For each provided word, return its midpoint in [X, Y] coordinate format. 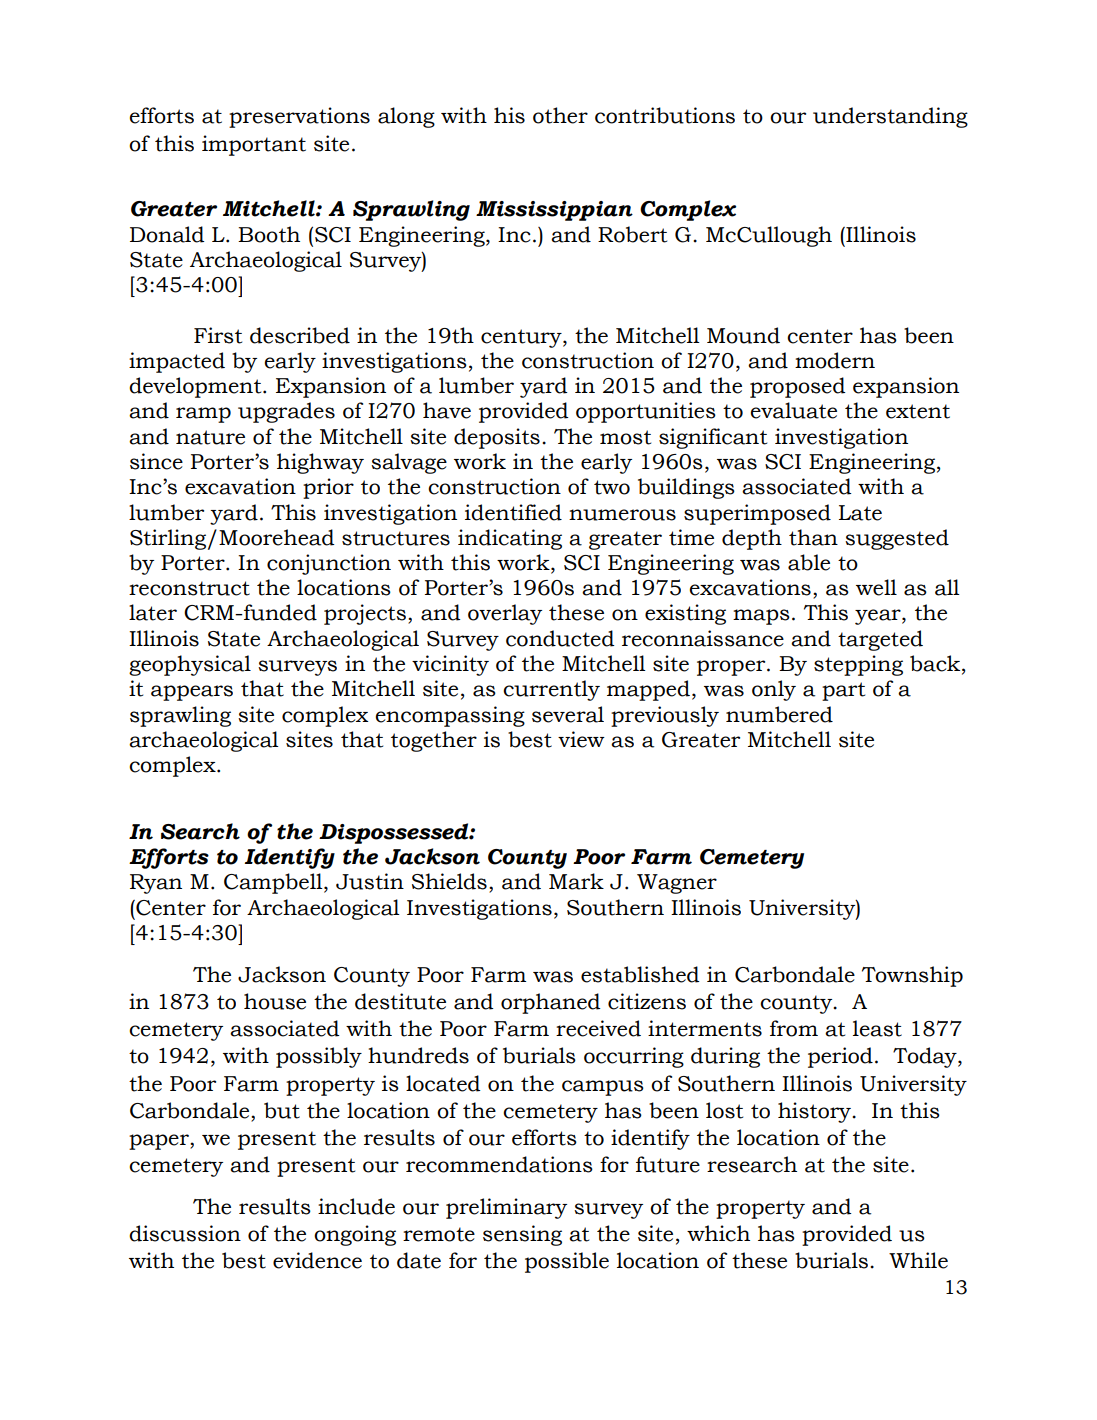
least [877, 1028]
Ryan [156, 884]
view [581, 739]
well [876, 587]
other [560, 115]
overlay [505, 614]
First [218, 335]
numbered [779, 714]
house [275, 1001]
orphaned [550, 1003]
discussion [185, 1233]
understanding [890, 117]
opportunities [646, 412]
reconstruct [189, 588]
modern [835, 360]
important [254, 145]
